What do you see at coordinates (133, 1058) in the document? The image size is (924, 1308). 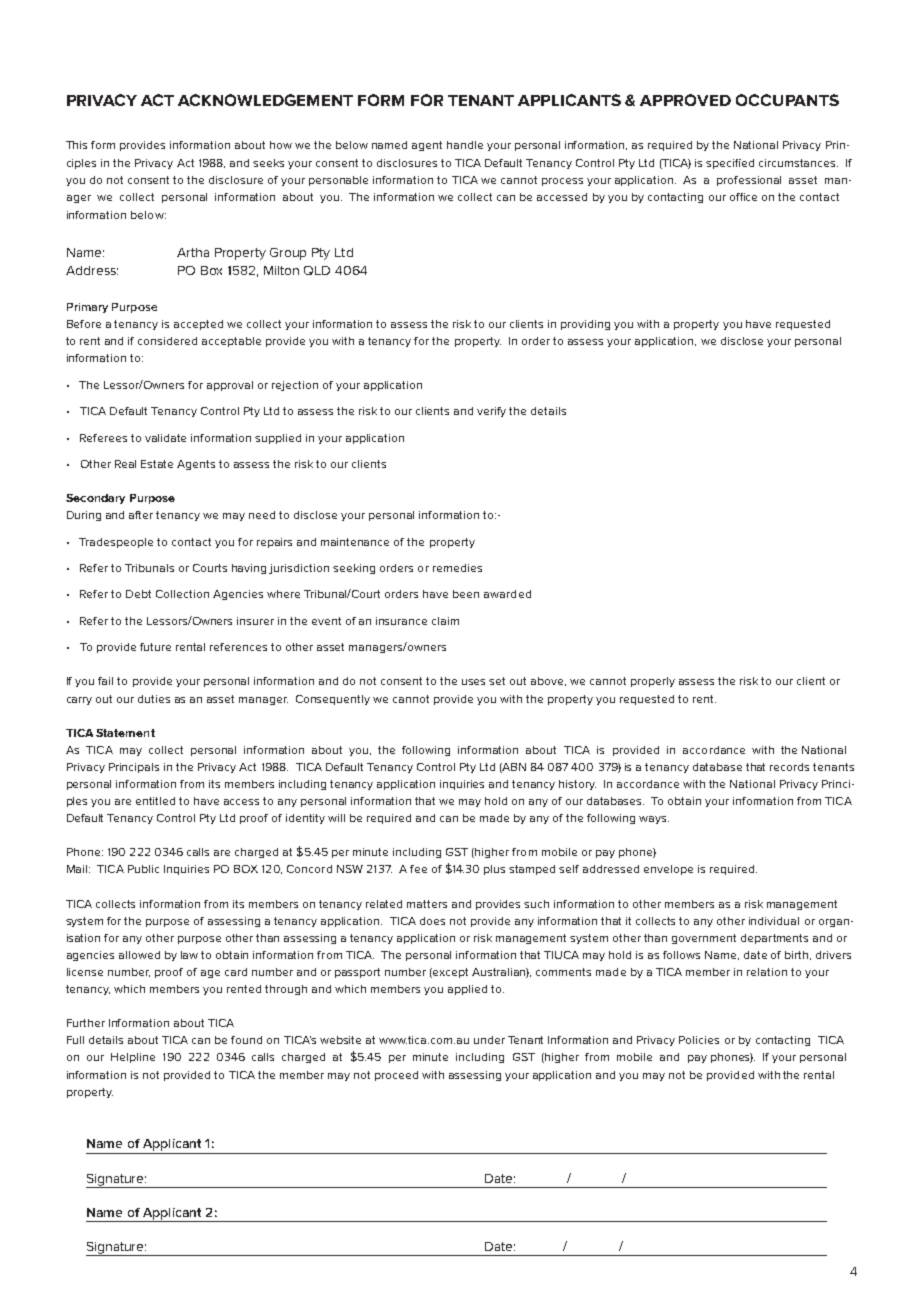 I see `Helpline` at bounding box center [133, 1058].
